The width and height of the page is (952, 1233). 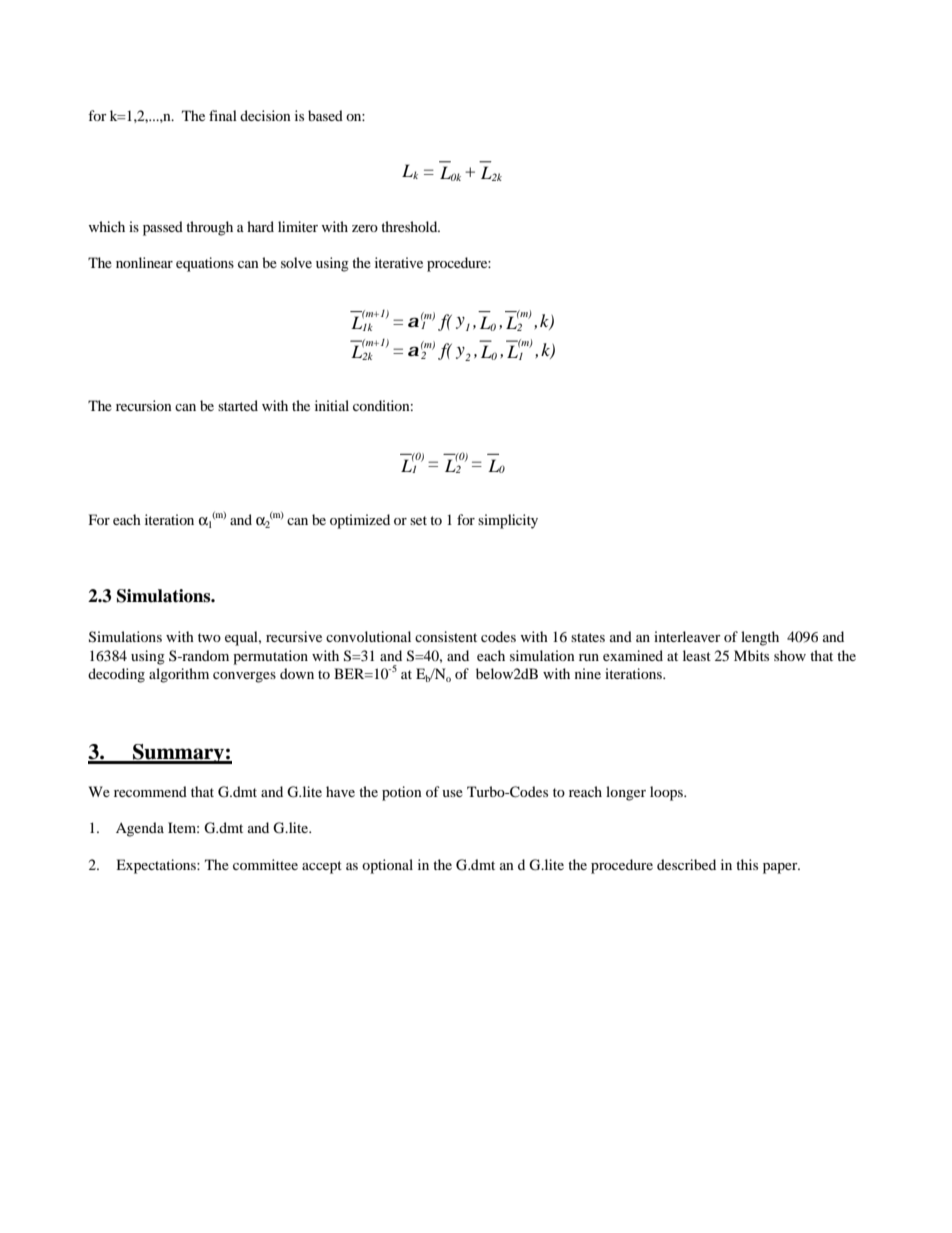 I want to click on two, so click(x=209, y=637).
